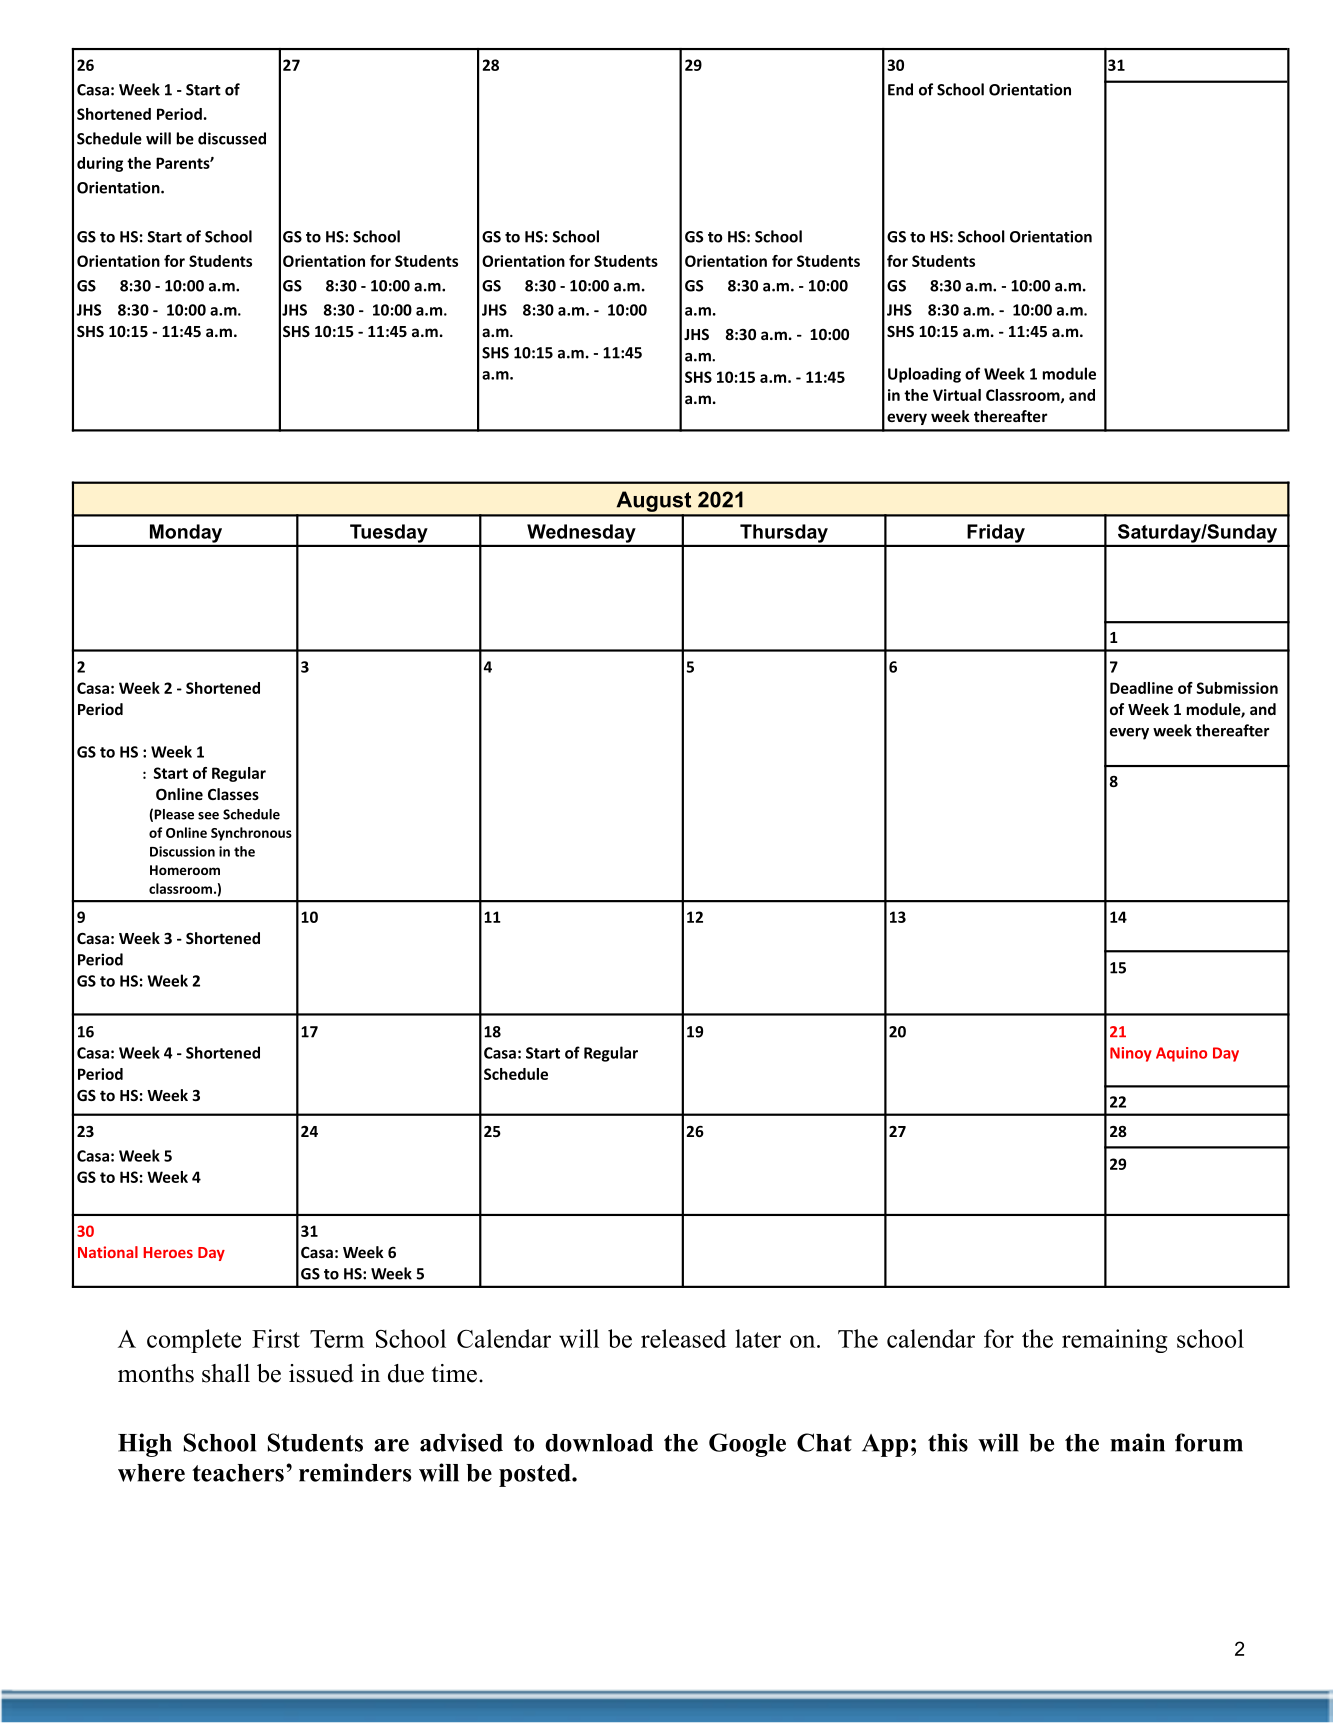 The image size is (1333, 1726). I want to click on Synchronous, so click(251, 834).
